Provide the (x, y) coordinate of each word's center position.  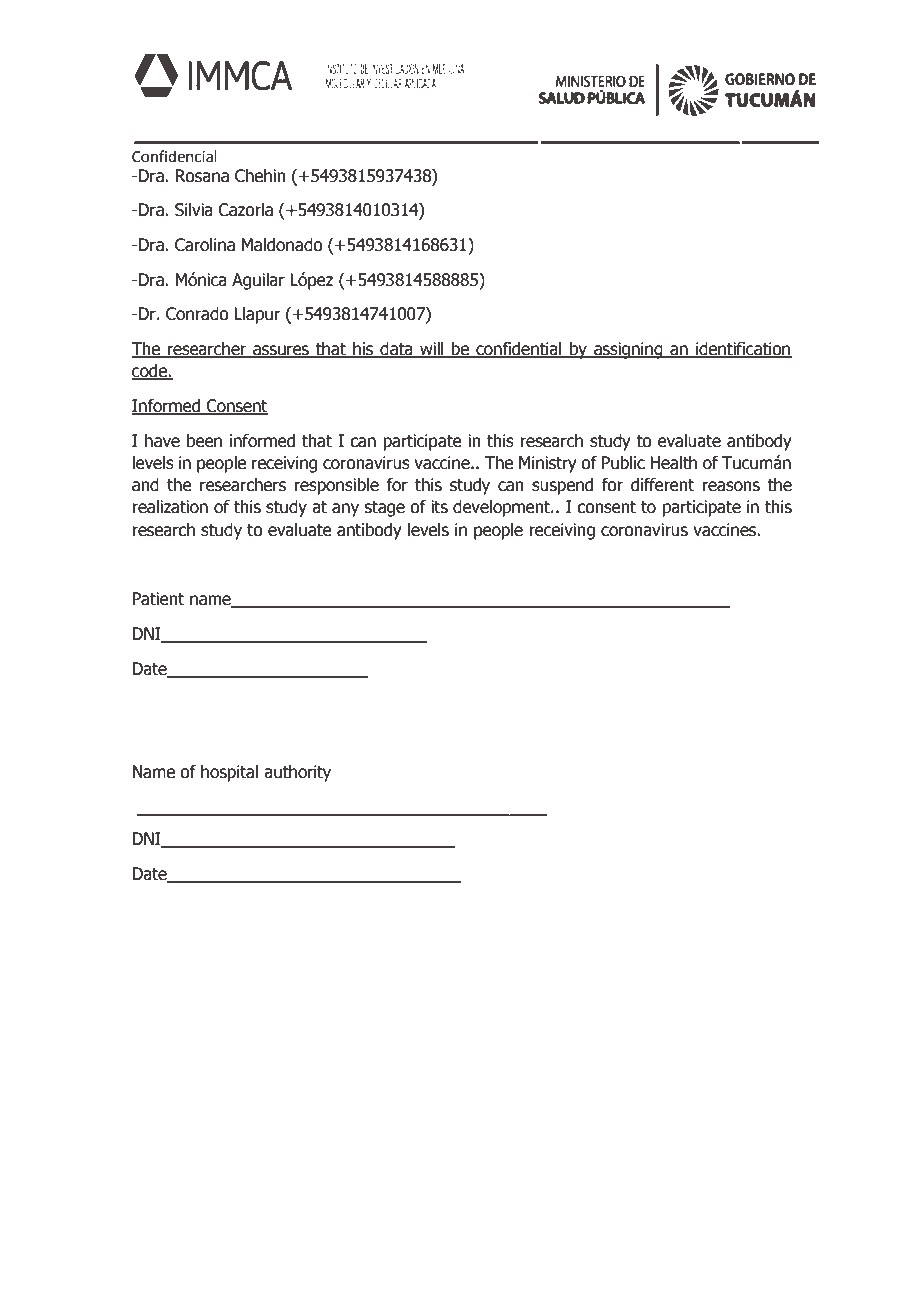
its (439, 507)
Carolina (205, 245)
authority (297, 773)
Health (673, 463)
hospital (229, 773)
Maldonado (282, 245)
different (662, 485)
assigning (628, 350)
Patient (158, 599)
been (204, 441)
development (502, 508)
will (432, 349)
